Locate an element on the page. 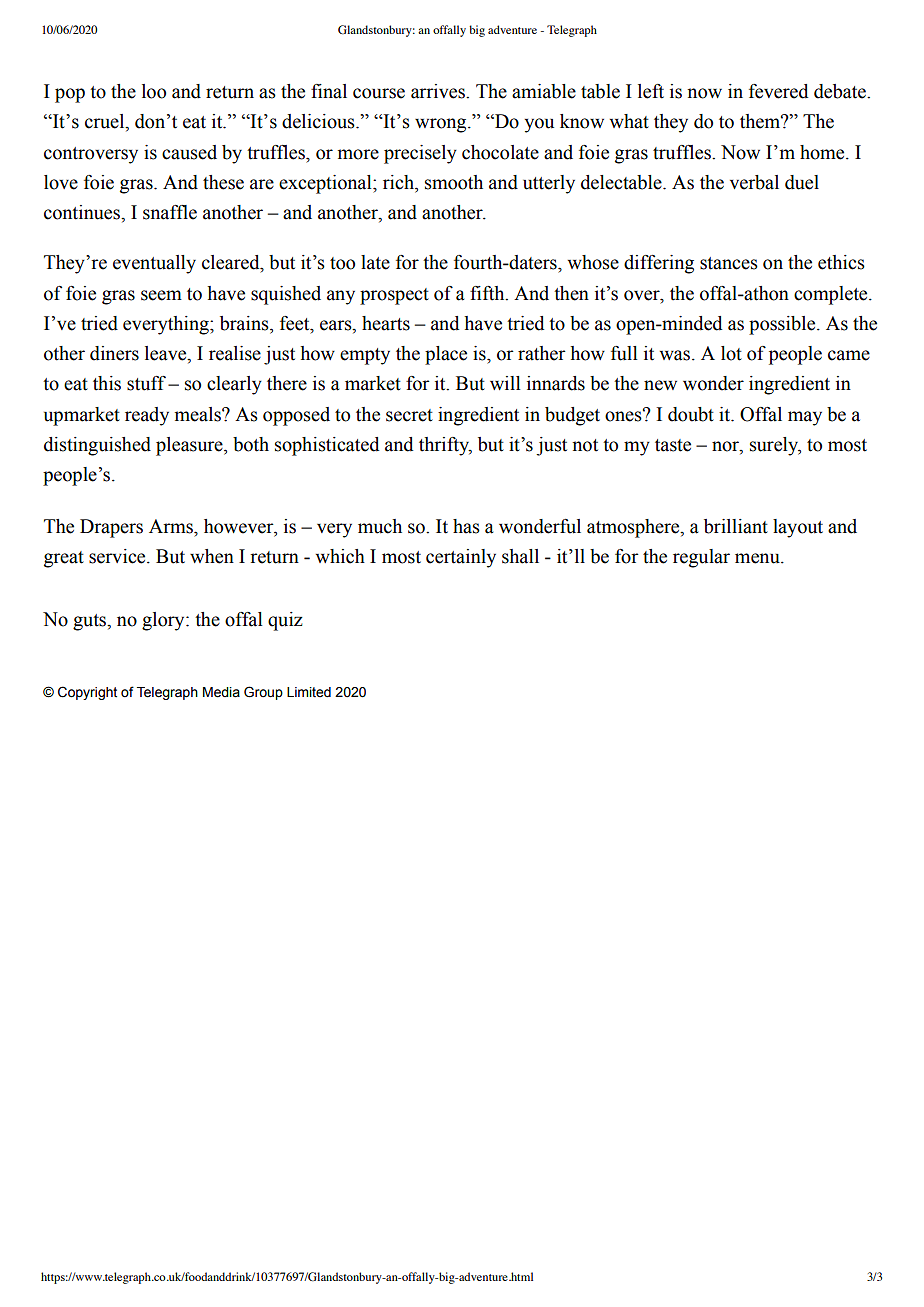 Image resolution: width=924 pixels, height=1307 pixels. will is located at coordinates (505, 383).
